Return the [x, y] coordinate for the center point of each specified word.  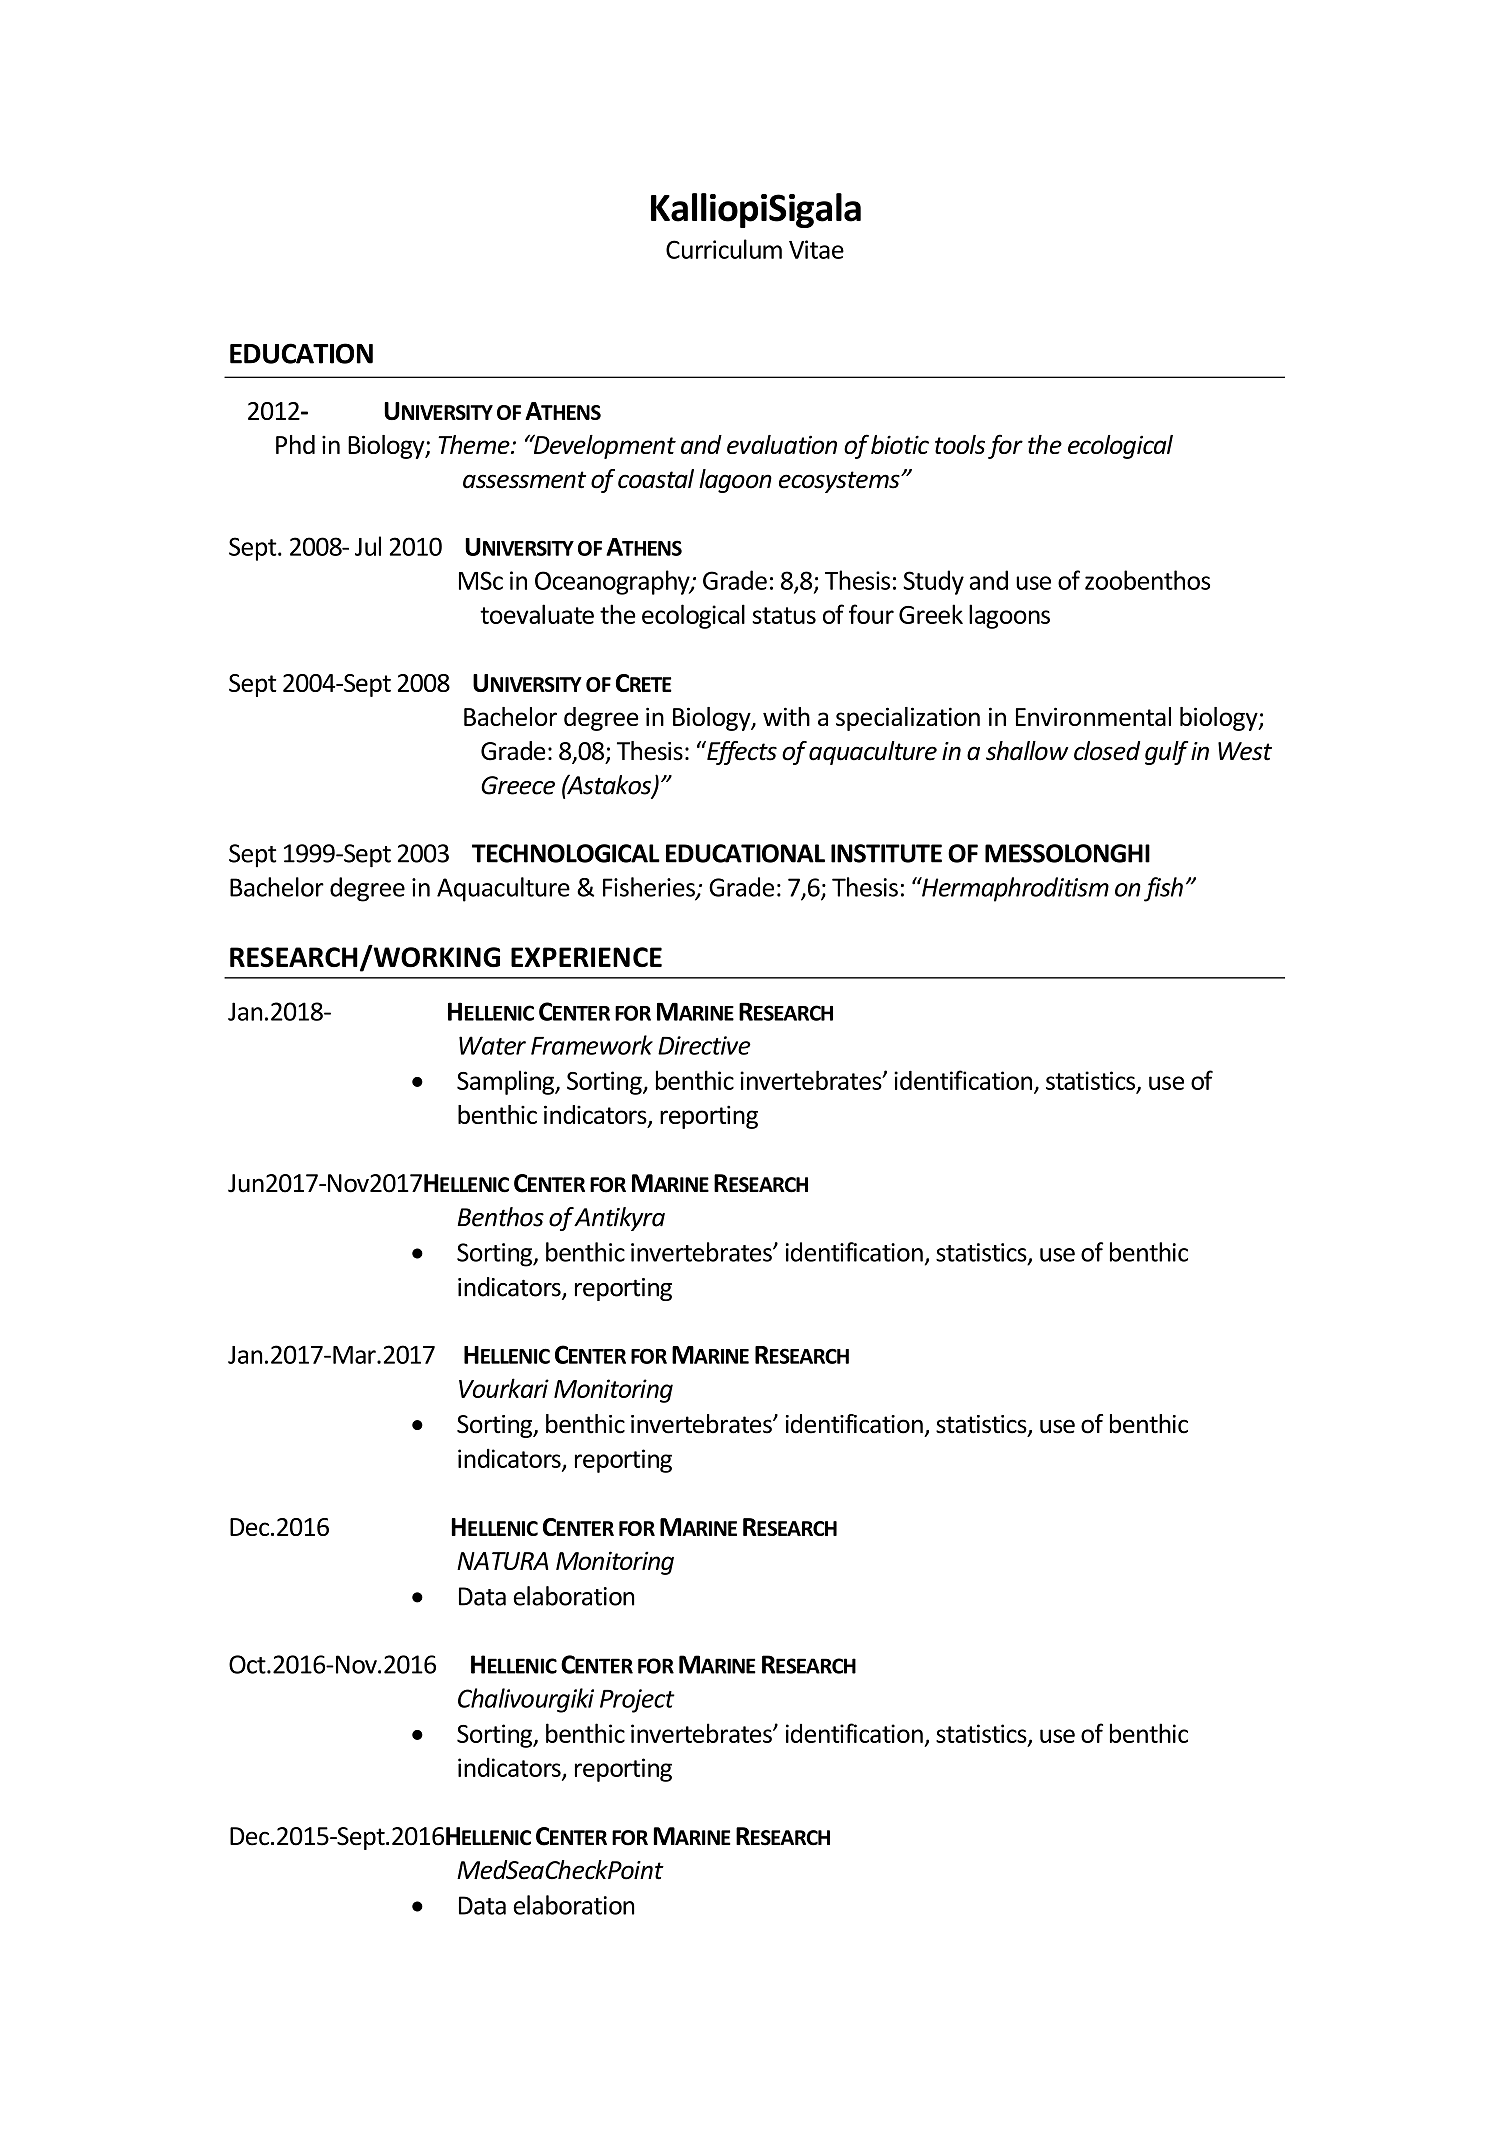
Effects [741, 753]
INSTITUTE [886, 853]
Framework [592, 1045]
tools [960, 444]
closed [1107, 751]
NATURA [502, 1561]
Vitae [816, 249]
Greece [518, 785]
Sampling [507, 1082]
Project [637, 1701]
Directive [704, 1045]
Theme [475, 444]
